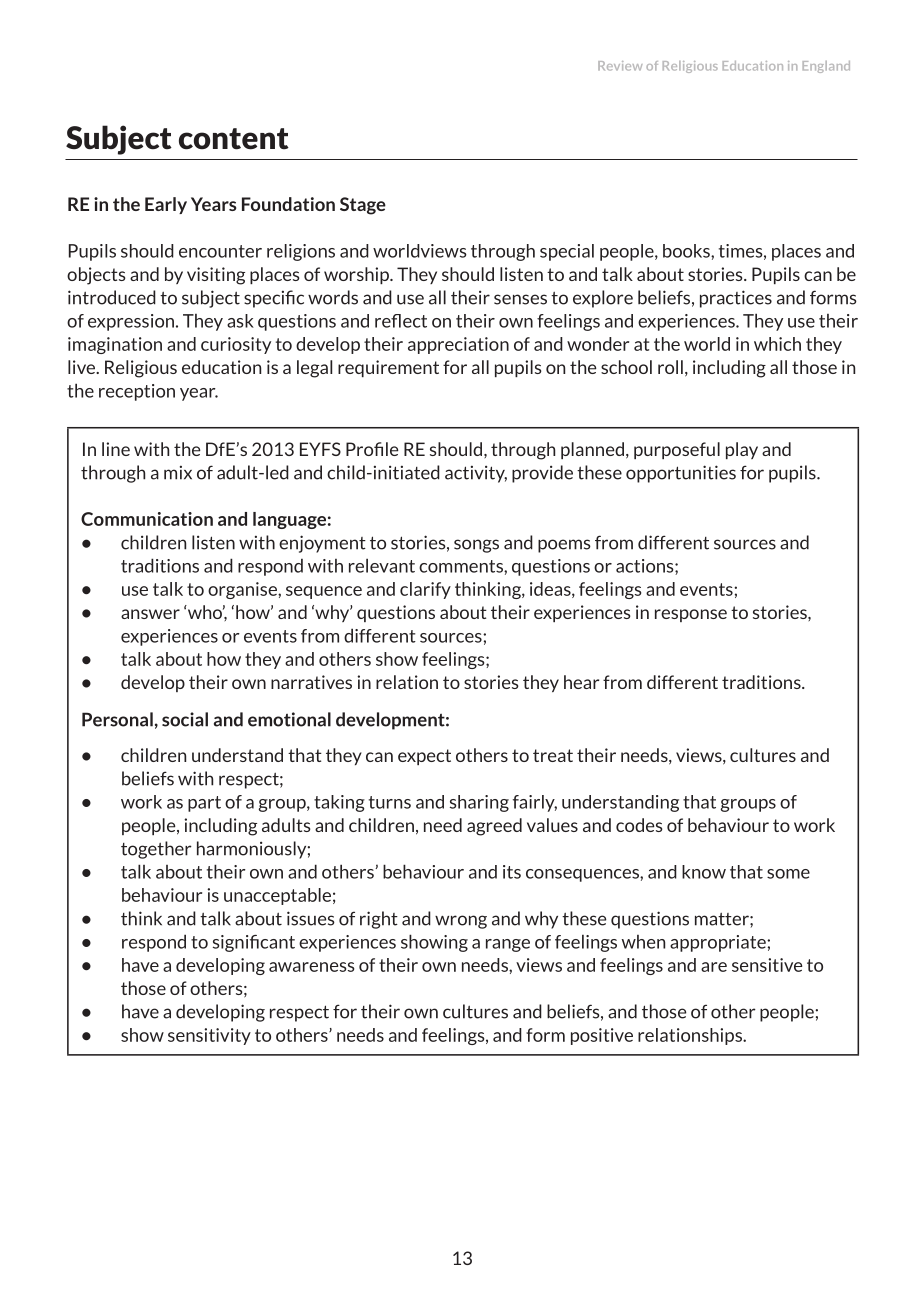 This screenshot has width=924, height=1308. Describe the element at coordinates (234, 139) in the screenshot. I see `content` at that location.
